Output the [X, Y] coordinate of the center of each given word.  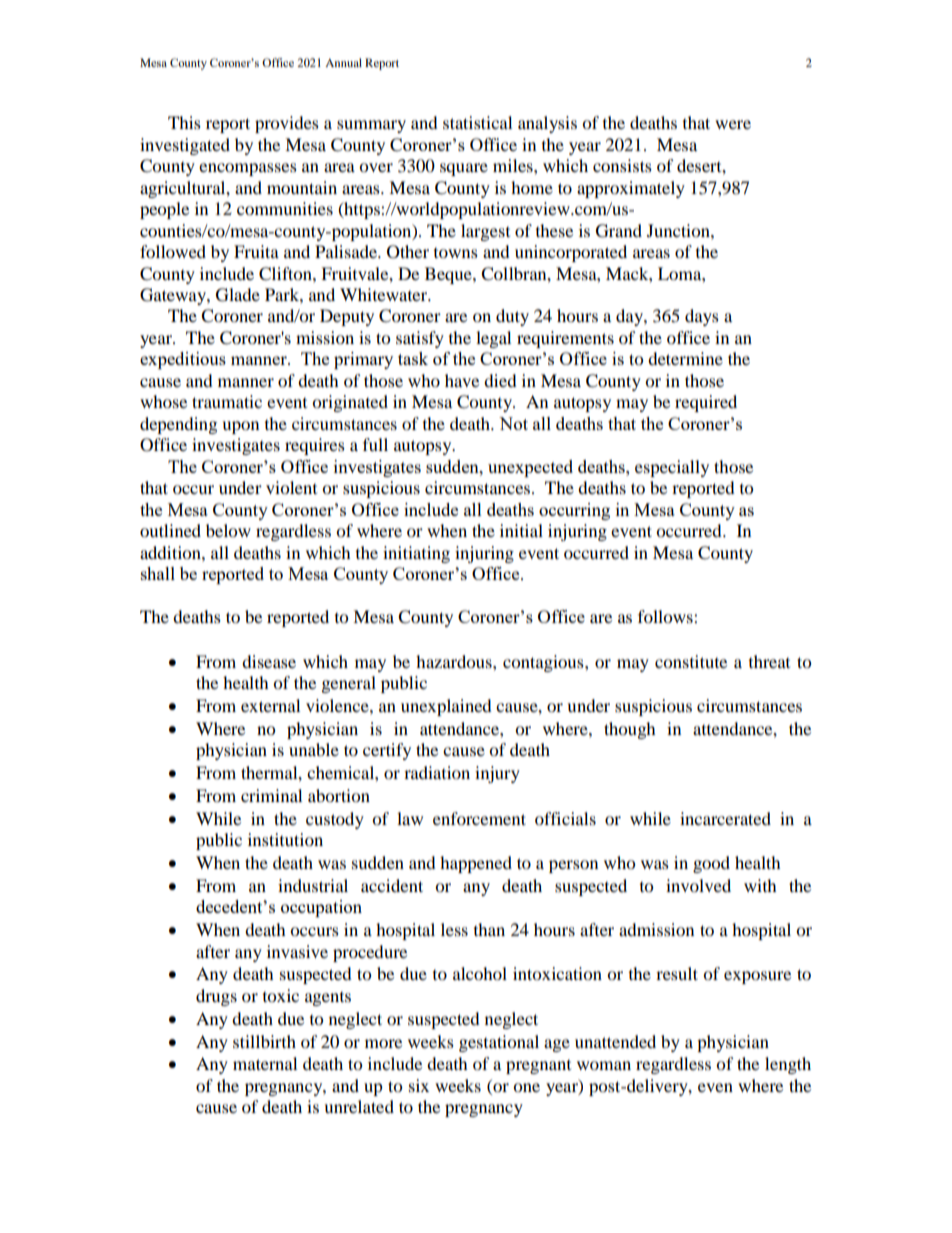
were [733, 124]
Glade [238, 295]
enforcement [479, 818]
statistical [477, 122]
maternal [265, 1063]
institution [285, 839]
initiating [416, 554]
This [184, 122]
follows [666, 616]
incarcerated [725, 818]
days [702, 317]
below [228, 530]
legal [493, 339]
